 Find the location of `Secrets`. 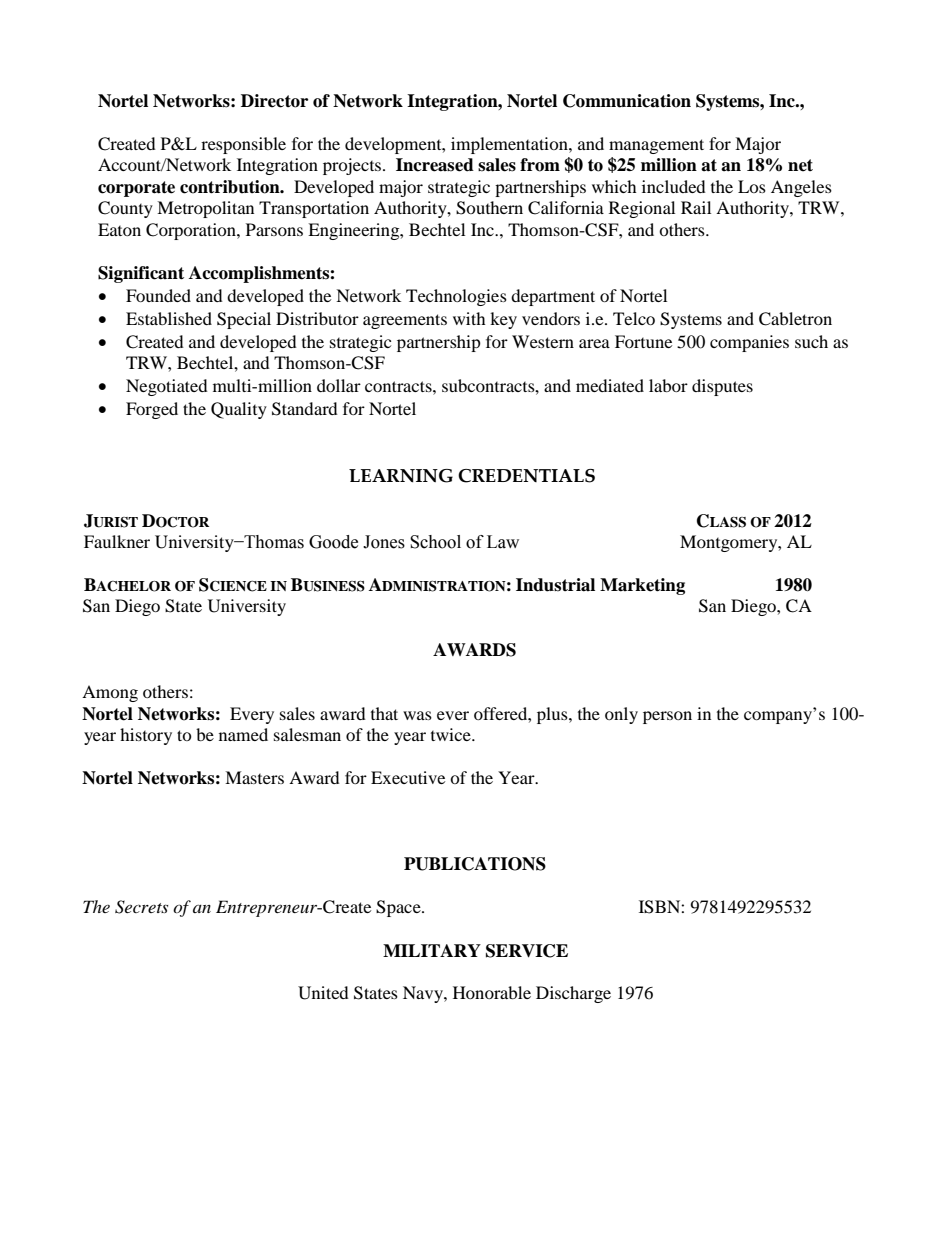

Secrets is located at coordinates (141, 907).
